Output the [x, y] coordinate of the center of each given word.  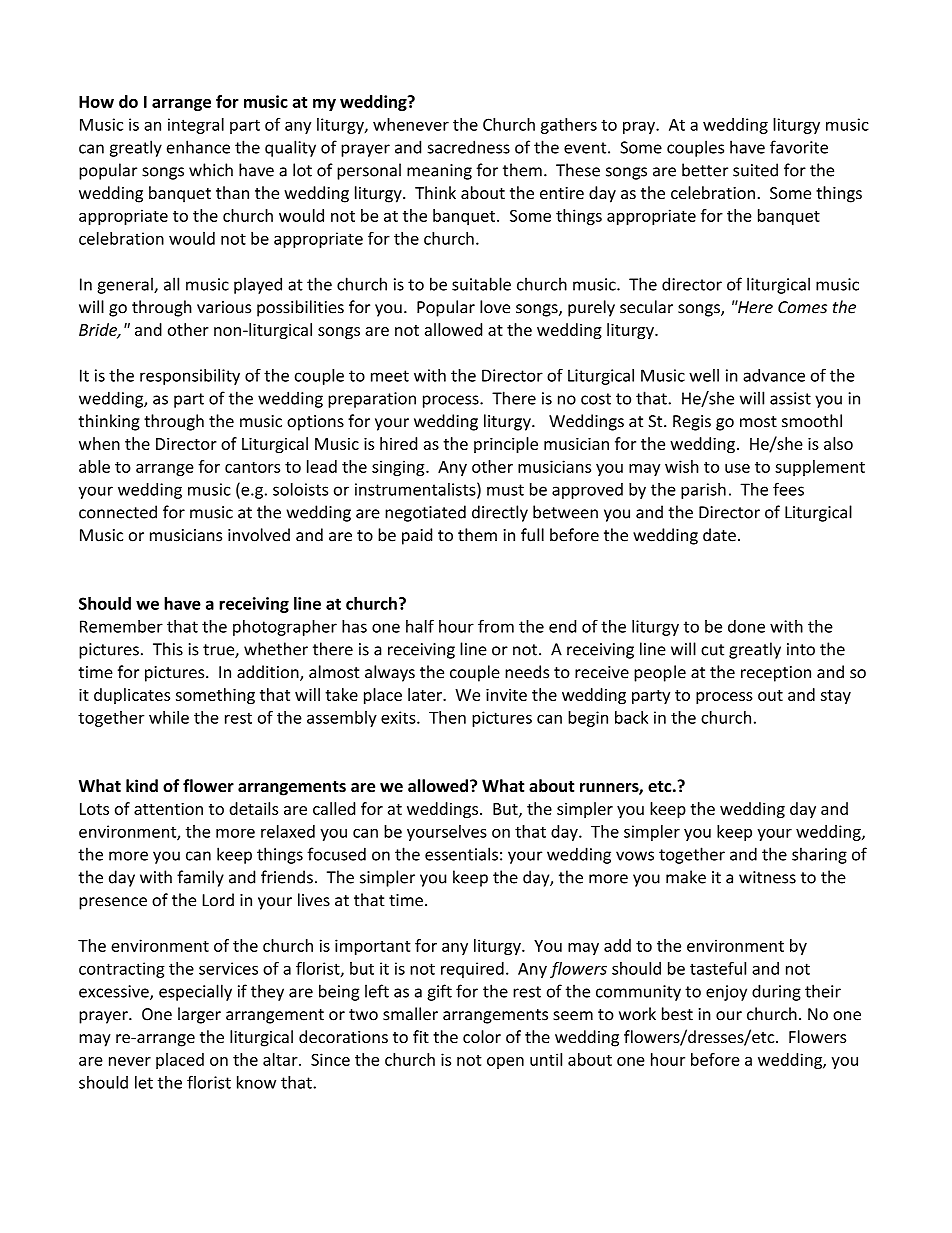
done [746, 626]
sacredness [468, 147]
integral [196, 126]
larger [199, 1015]
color [482, 1036]
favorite [799, 147]
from [496, 626]
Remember [121, 626]
